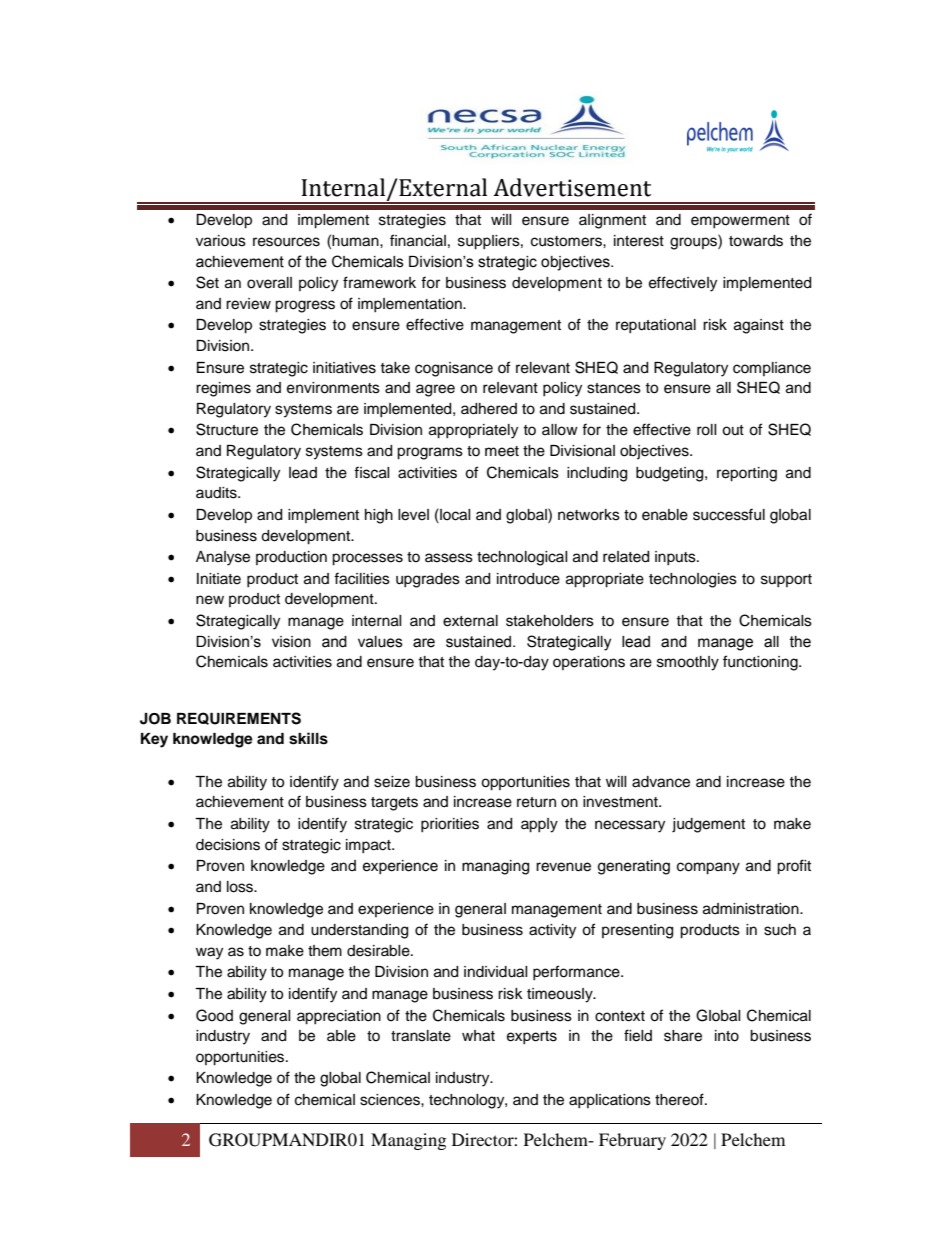 Image resolution: width=952 pixels, height=1233 pixels. I want to click on financial, so click(418, 240).
